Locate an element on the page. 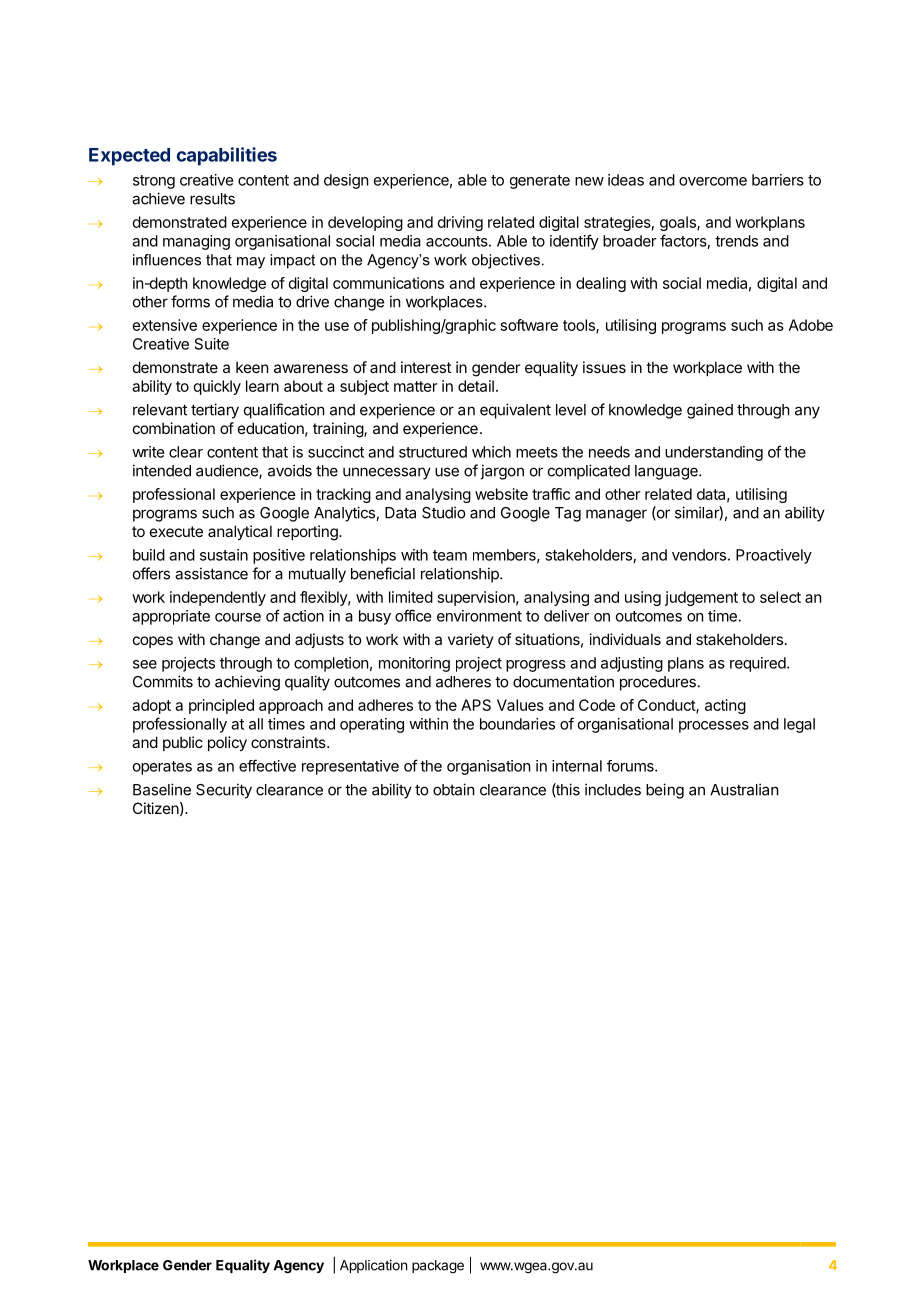 This document has width=924, height=1308. driving is located at coordinates (460, 223).
